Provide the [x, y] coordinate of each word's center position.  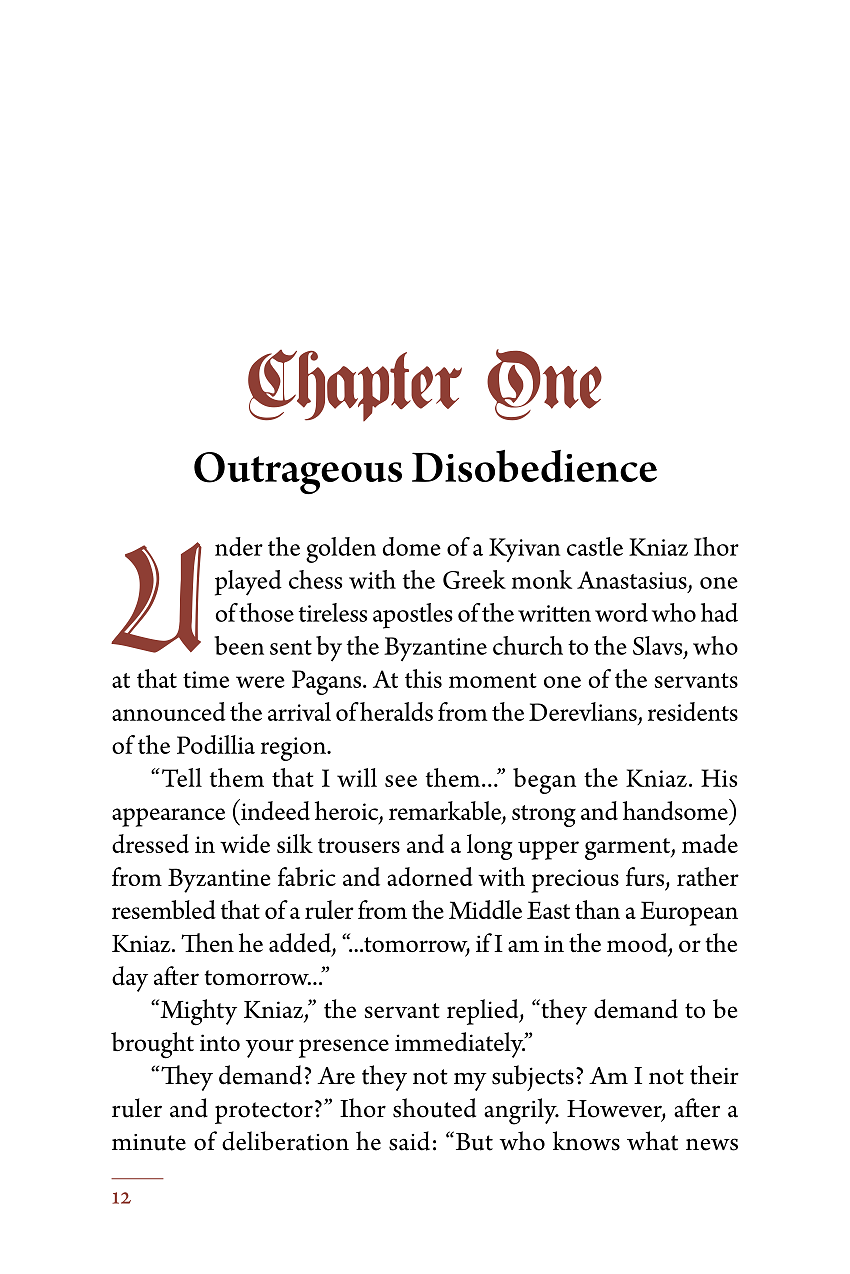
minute [149, 1142]
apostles [413, 616]
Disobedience [534, 466]
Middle [485, 909]
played [248, 583]
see [401, 781]
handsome [676, 809]
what [652, 1141]
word [621, 612]
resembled [164, 909]
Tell [180, 777]
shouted [434, 1108]
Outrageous [298, 473]
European [689, 913]
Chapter [355, 385]
